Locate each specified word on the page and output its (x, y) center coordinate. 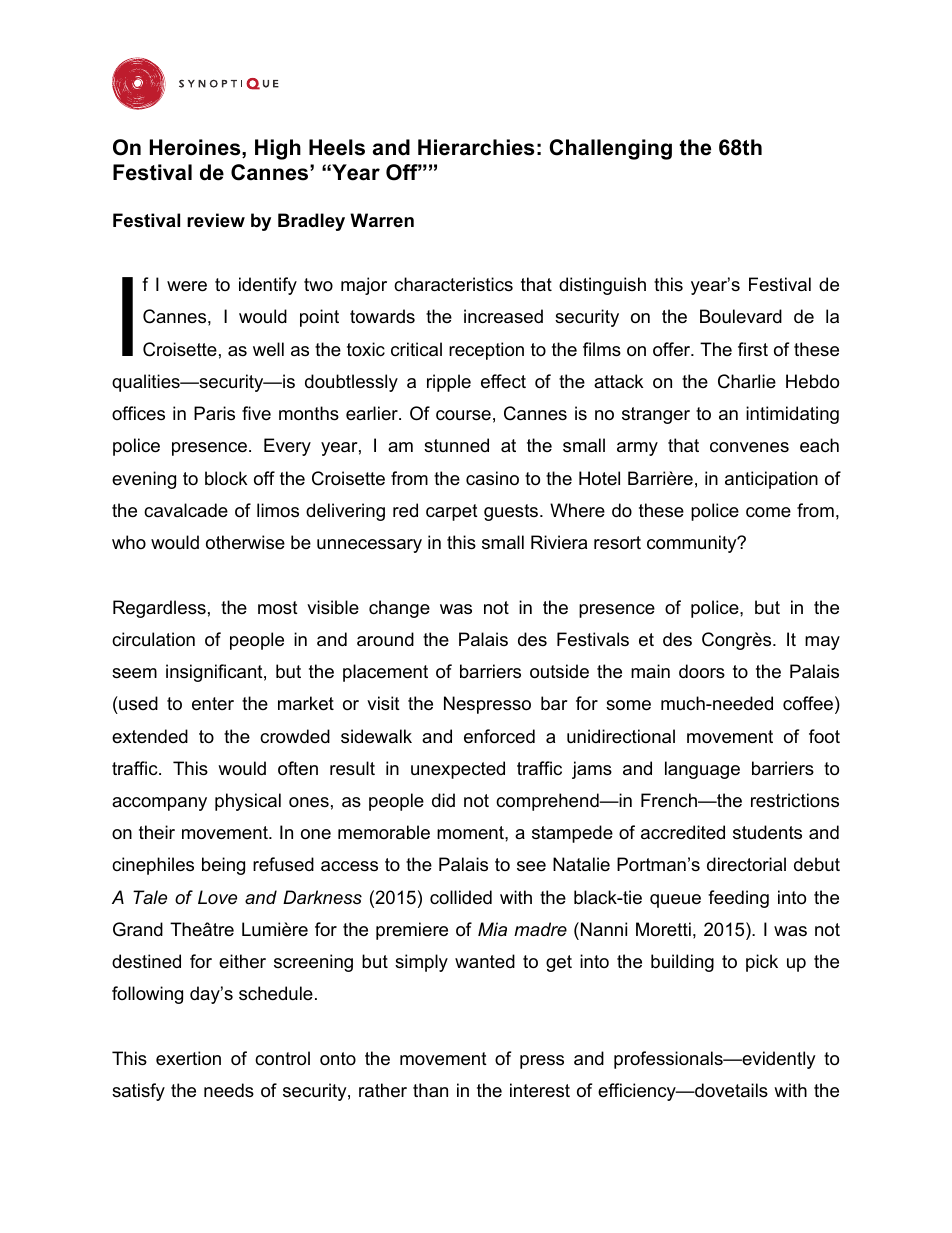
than (430, 1090)
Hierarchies (476, 147)
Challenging (610, 149)
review (216, 220)
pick (762, 963)
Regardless (159, 609)
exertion (188, 1058)
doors (702, 671)
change (399, 609)
